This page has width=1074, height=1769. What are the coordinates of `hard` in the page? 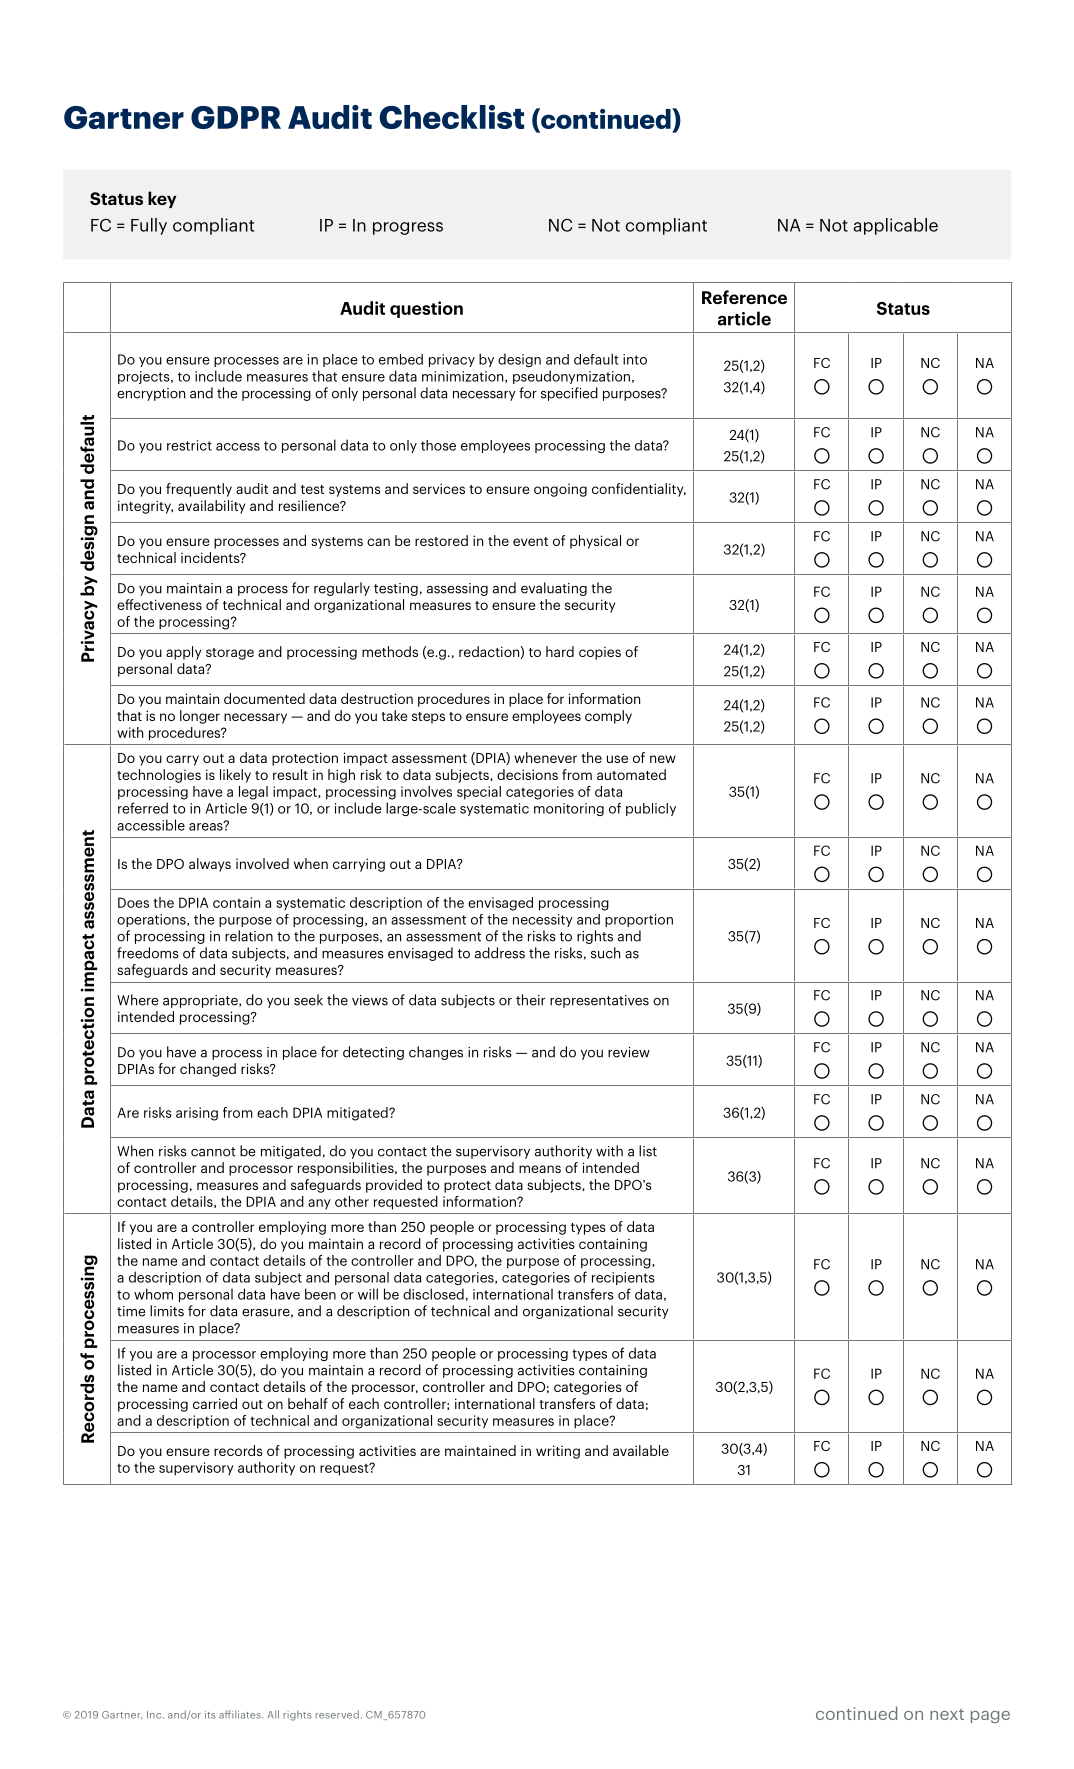 It's located at (560, 651).
